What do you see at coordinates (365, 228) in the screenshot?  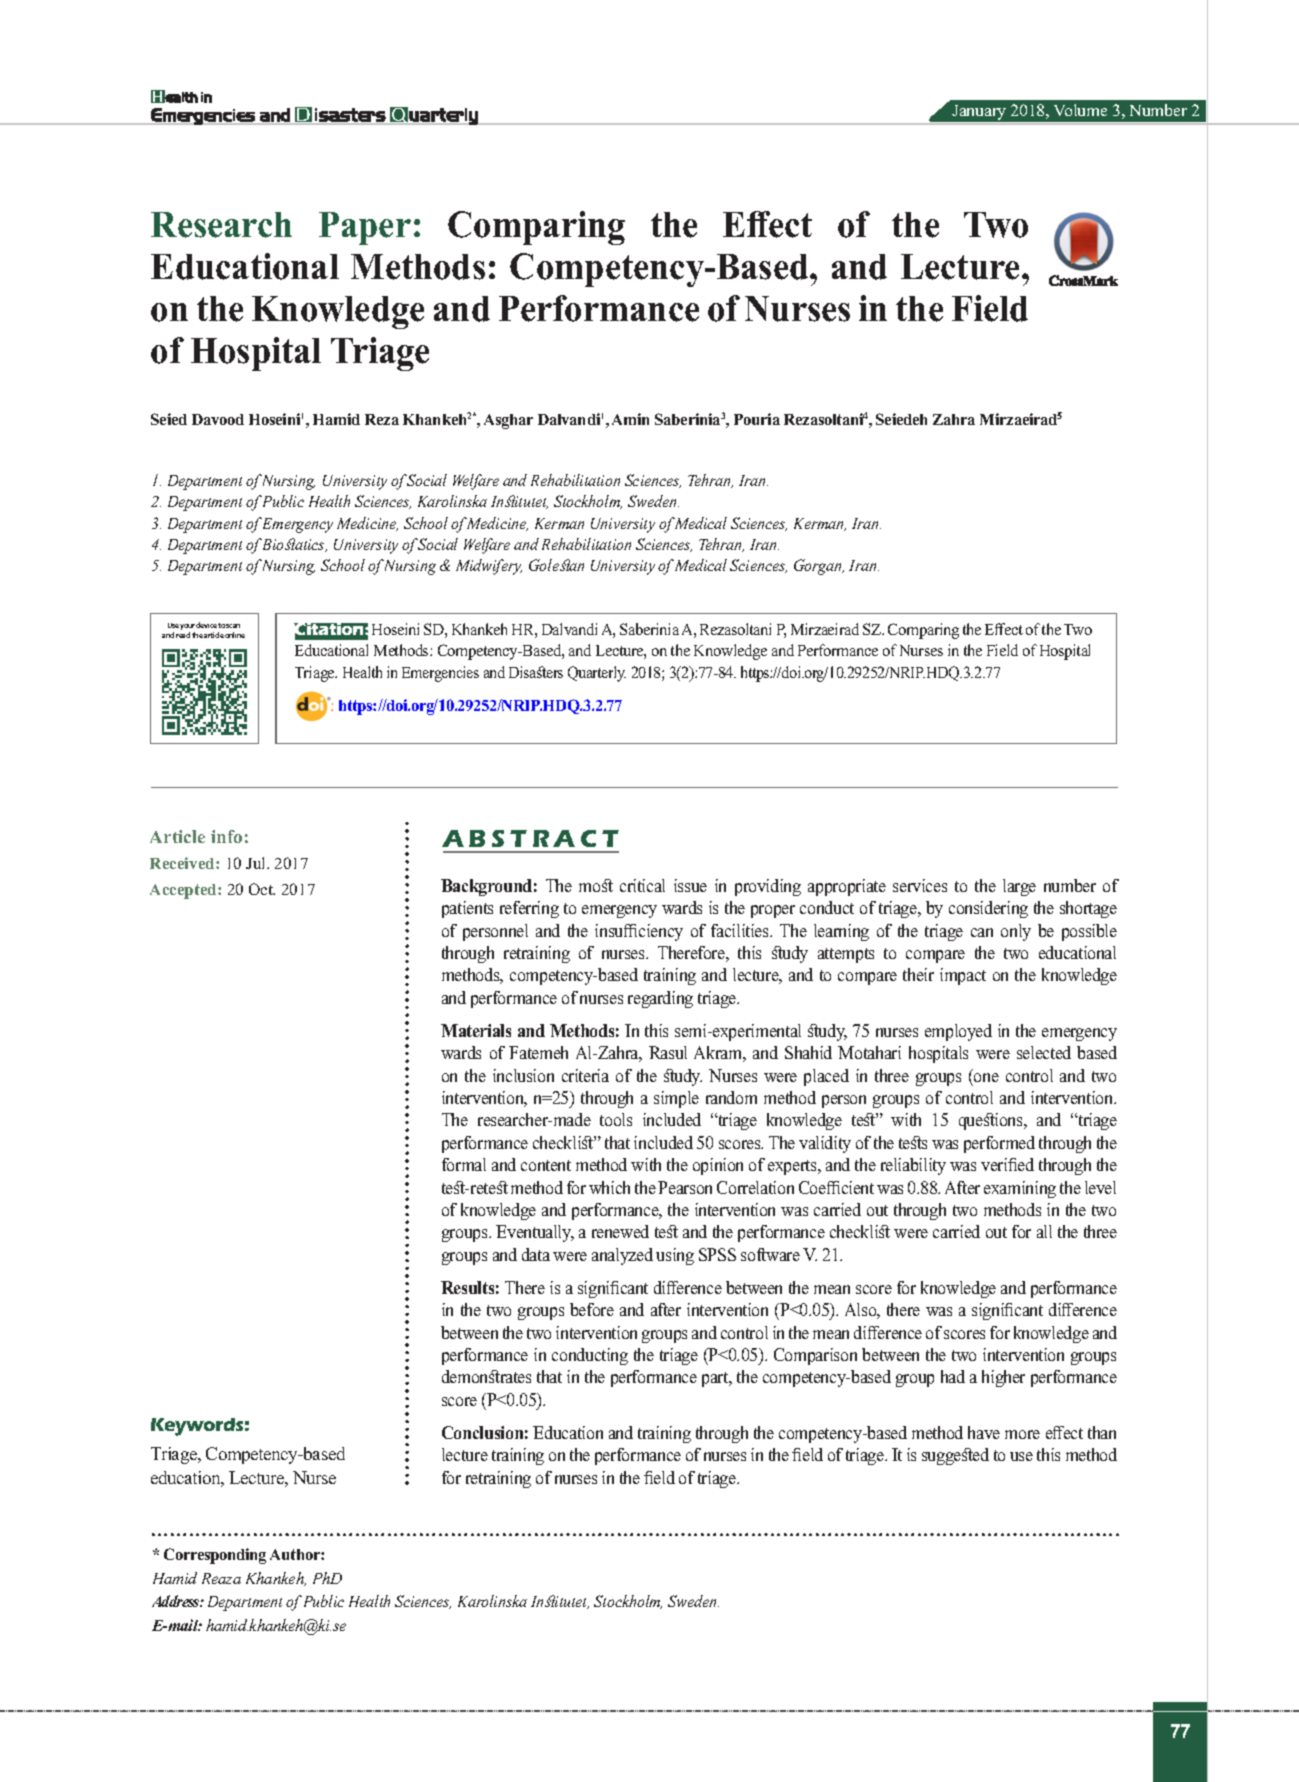 I see `Paper` at bounding box center [365, 228].
